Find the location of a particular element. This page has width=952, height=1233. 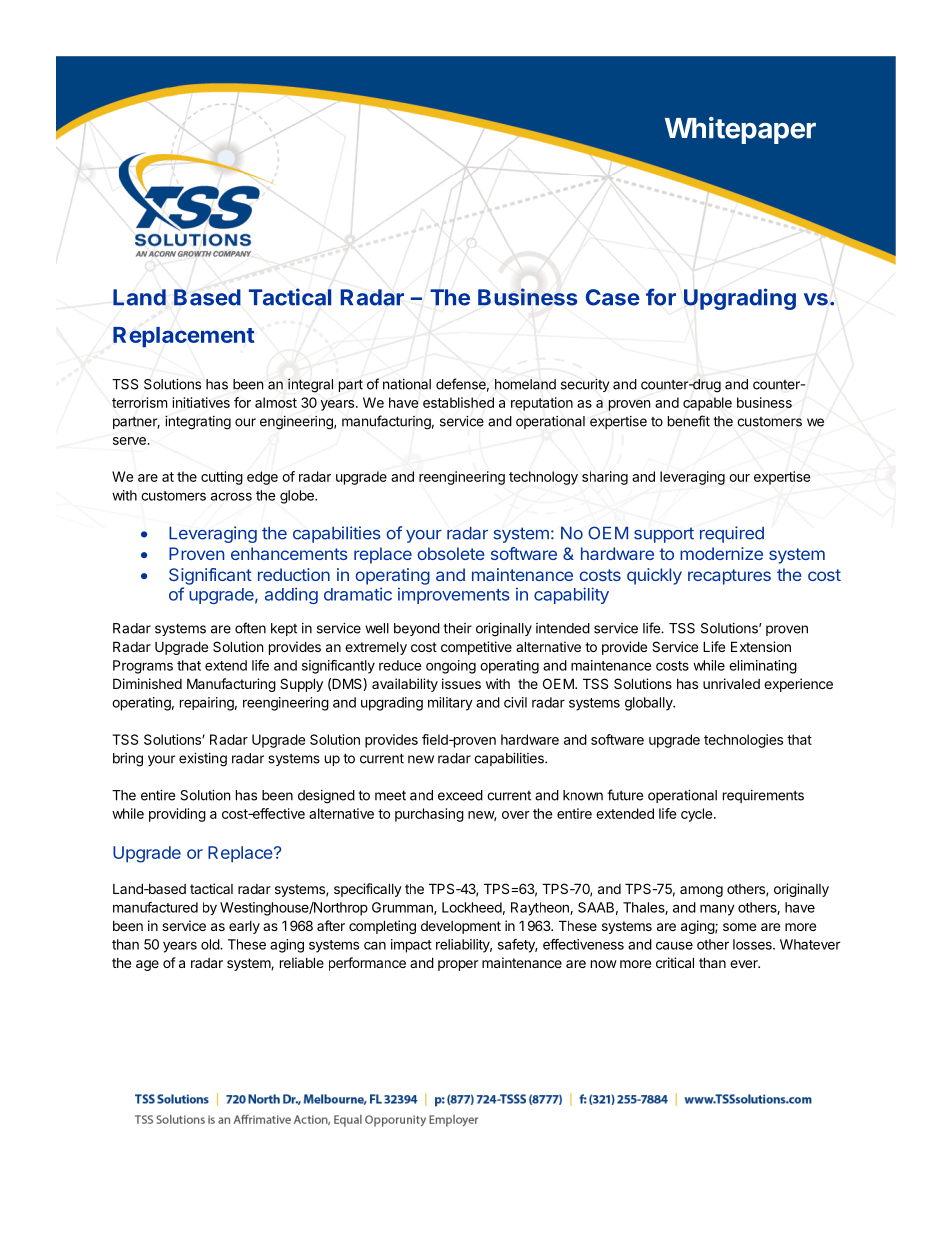

modernize is located at coordinates (721, 553).
